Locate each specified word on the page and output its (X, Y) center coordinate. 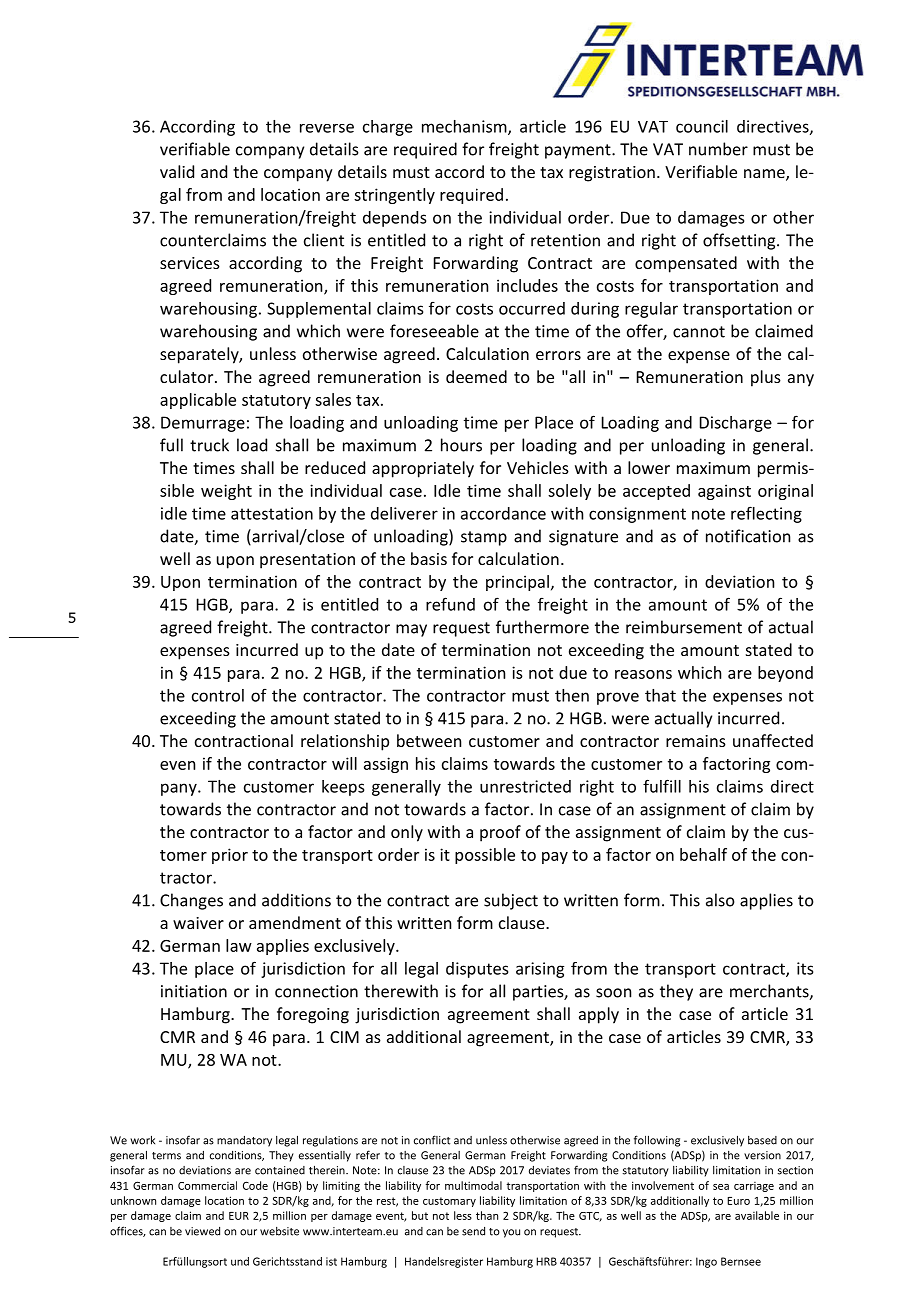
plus (766, 378)
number (718, 149)
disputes (477, 970)
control (218, 695)
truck (209, 445)
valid (177, 171)
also (720, 900)
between (429, 740)
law (239, 945)
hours (461, 445)
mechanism (465, 127)
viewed (202, 1231)
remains (696, 741)
